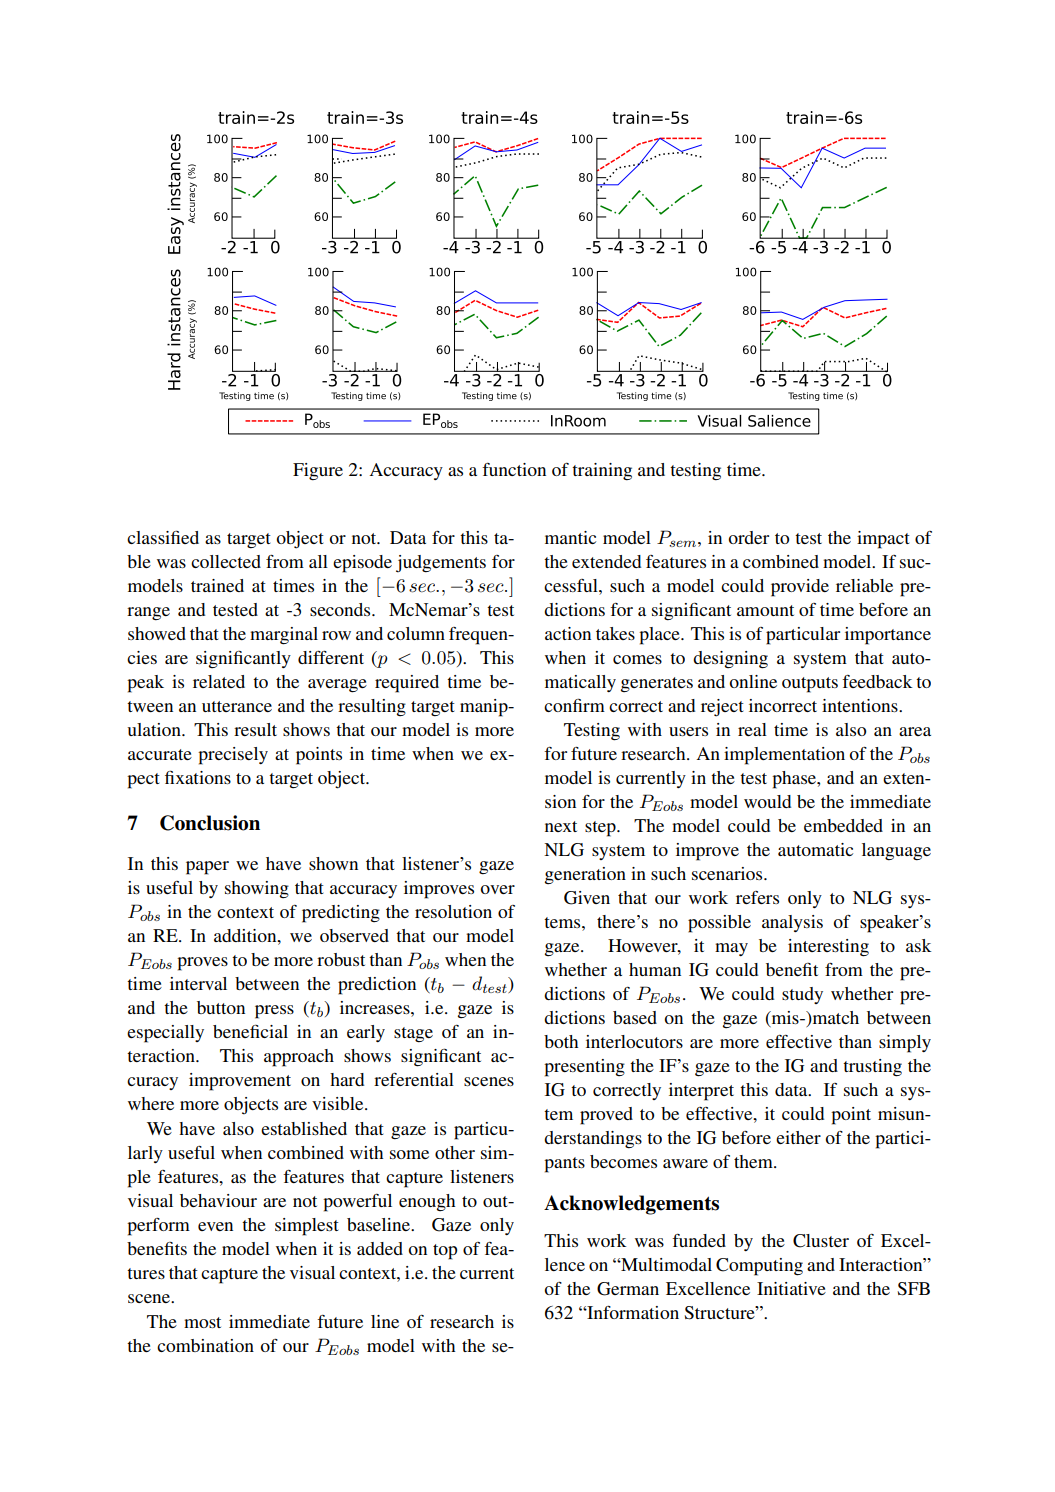 This page has width=1055, height=1492. What do you see at coordinates (561, 1041) in the page?
I see `both` at bounding box center [561, 1041].
